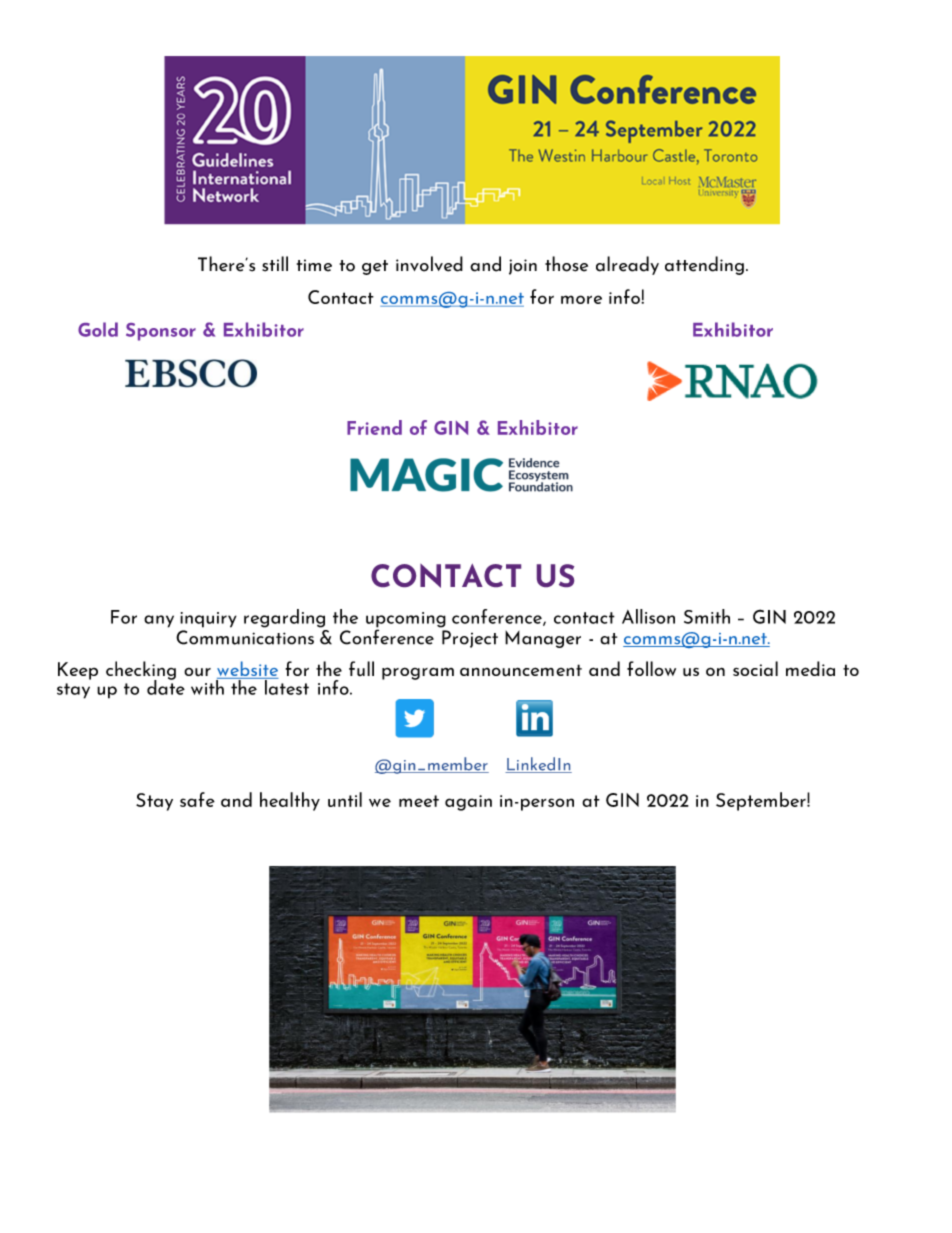 The height and width of the image is (1233, 952). What do you see at coordinates (197, 799) in the image?
I see `safe` at bounding box center [197, 799].
